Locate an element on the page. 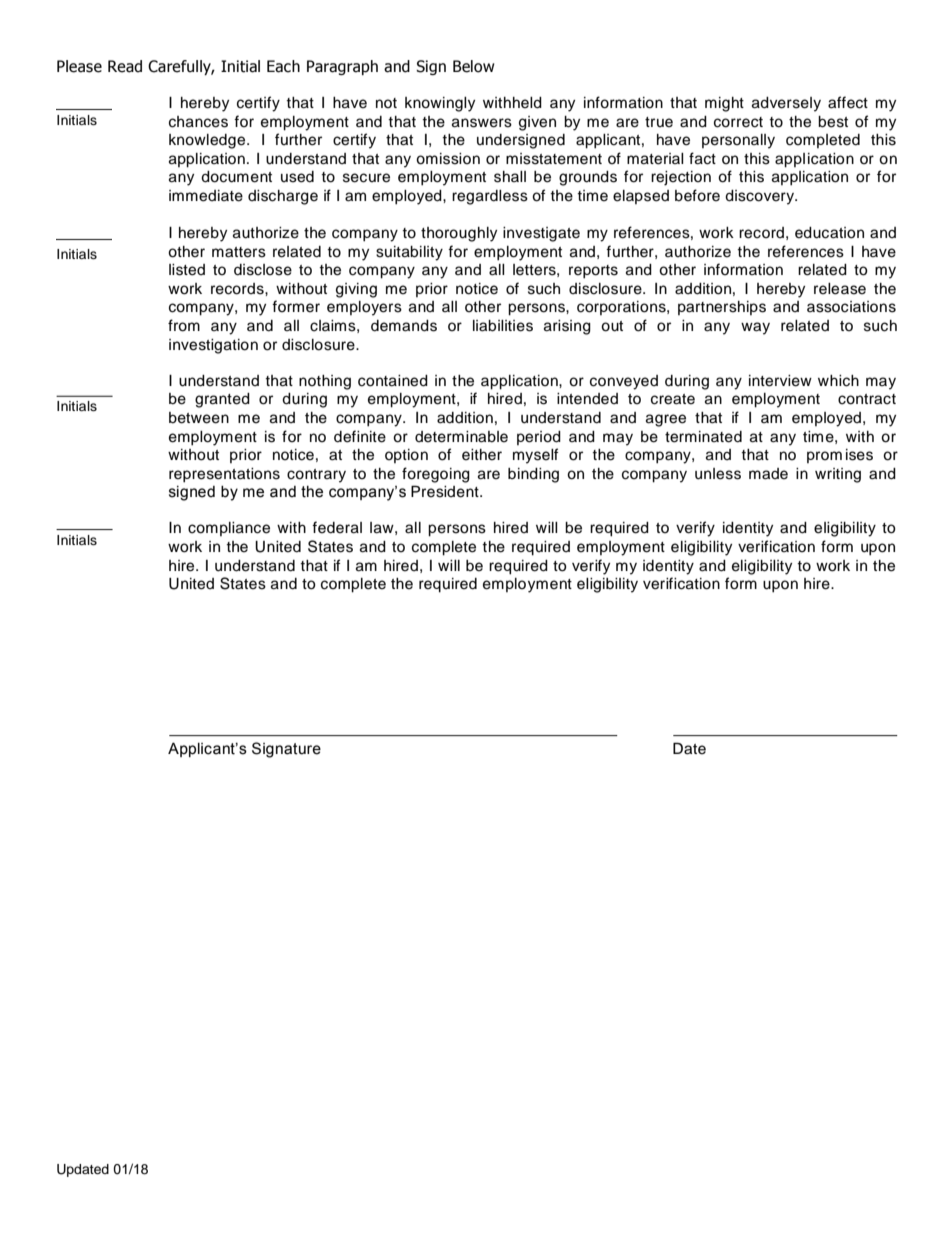 The width and height of the page is (952, 1233). contained is located at coordinates (393, 381).
